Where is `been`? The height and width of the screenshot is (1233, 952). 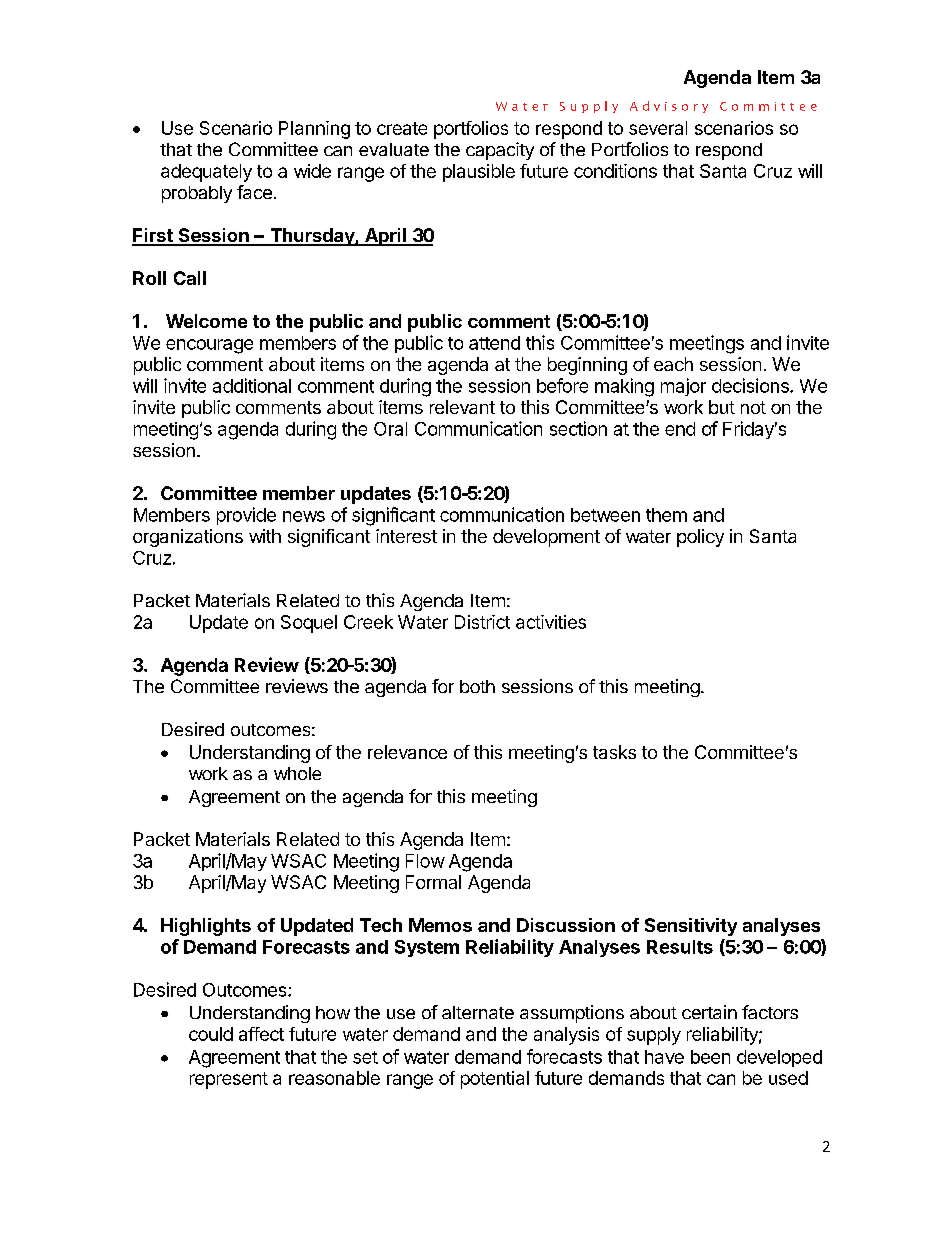 been is located at coordinates (710, 1057).
